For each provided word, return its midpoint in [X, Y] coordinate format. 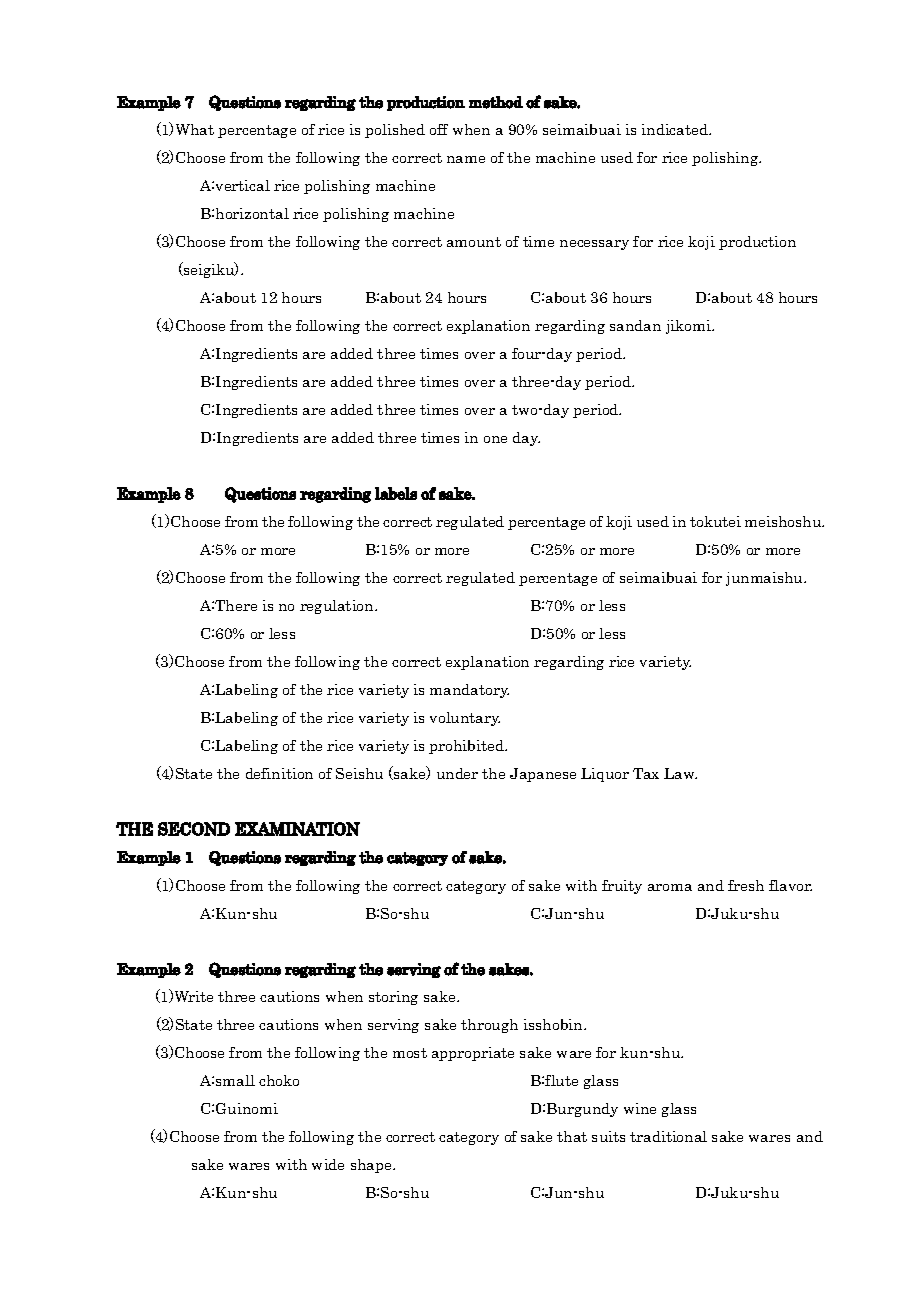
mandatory [469, 691]
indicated [676, 129]
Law [680, 773]
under [457, 773]
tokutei [715, 521]
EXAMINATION [297, 829]
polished [395, 131]
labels [396, 493]
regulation [338, 607]
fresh [746, 885]
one [495, 439]
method [496, 102]
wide [328, 1164]
